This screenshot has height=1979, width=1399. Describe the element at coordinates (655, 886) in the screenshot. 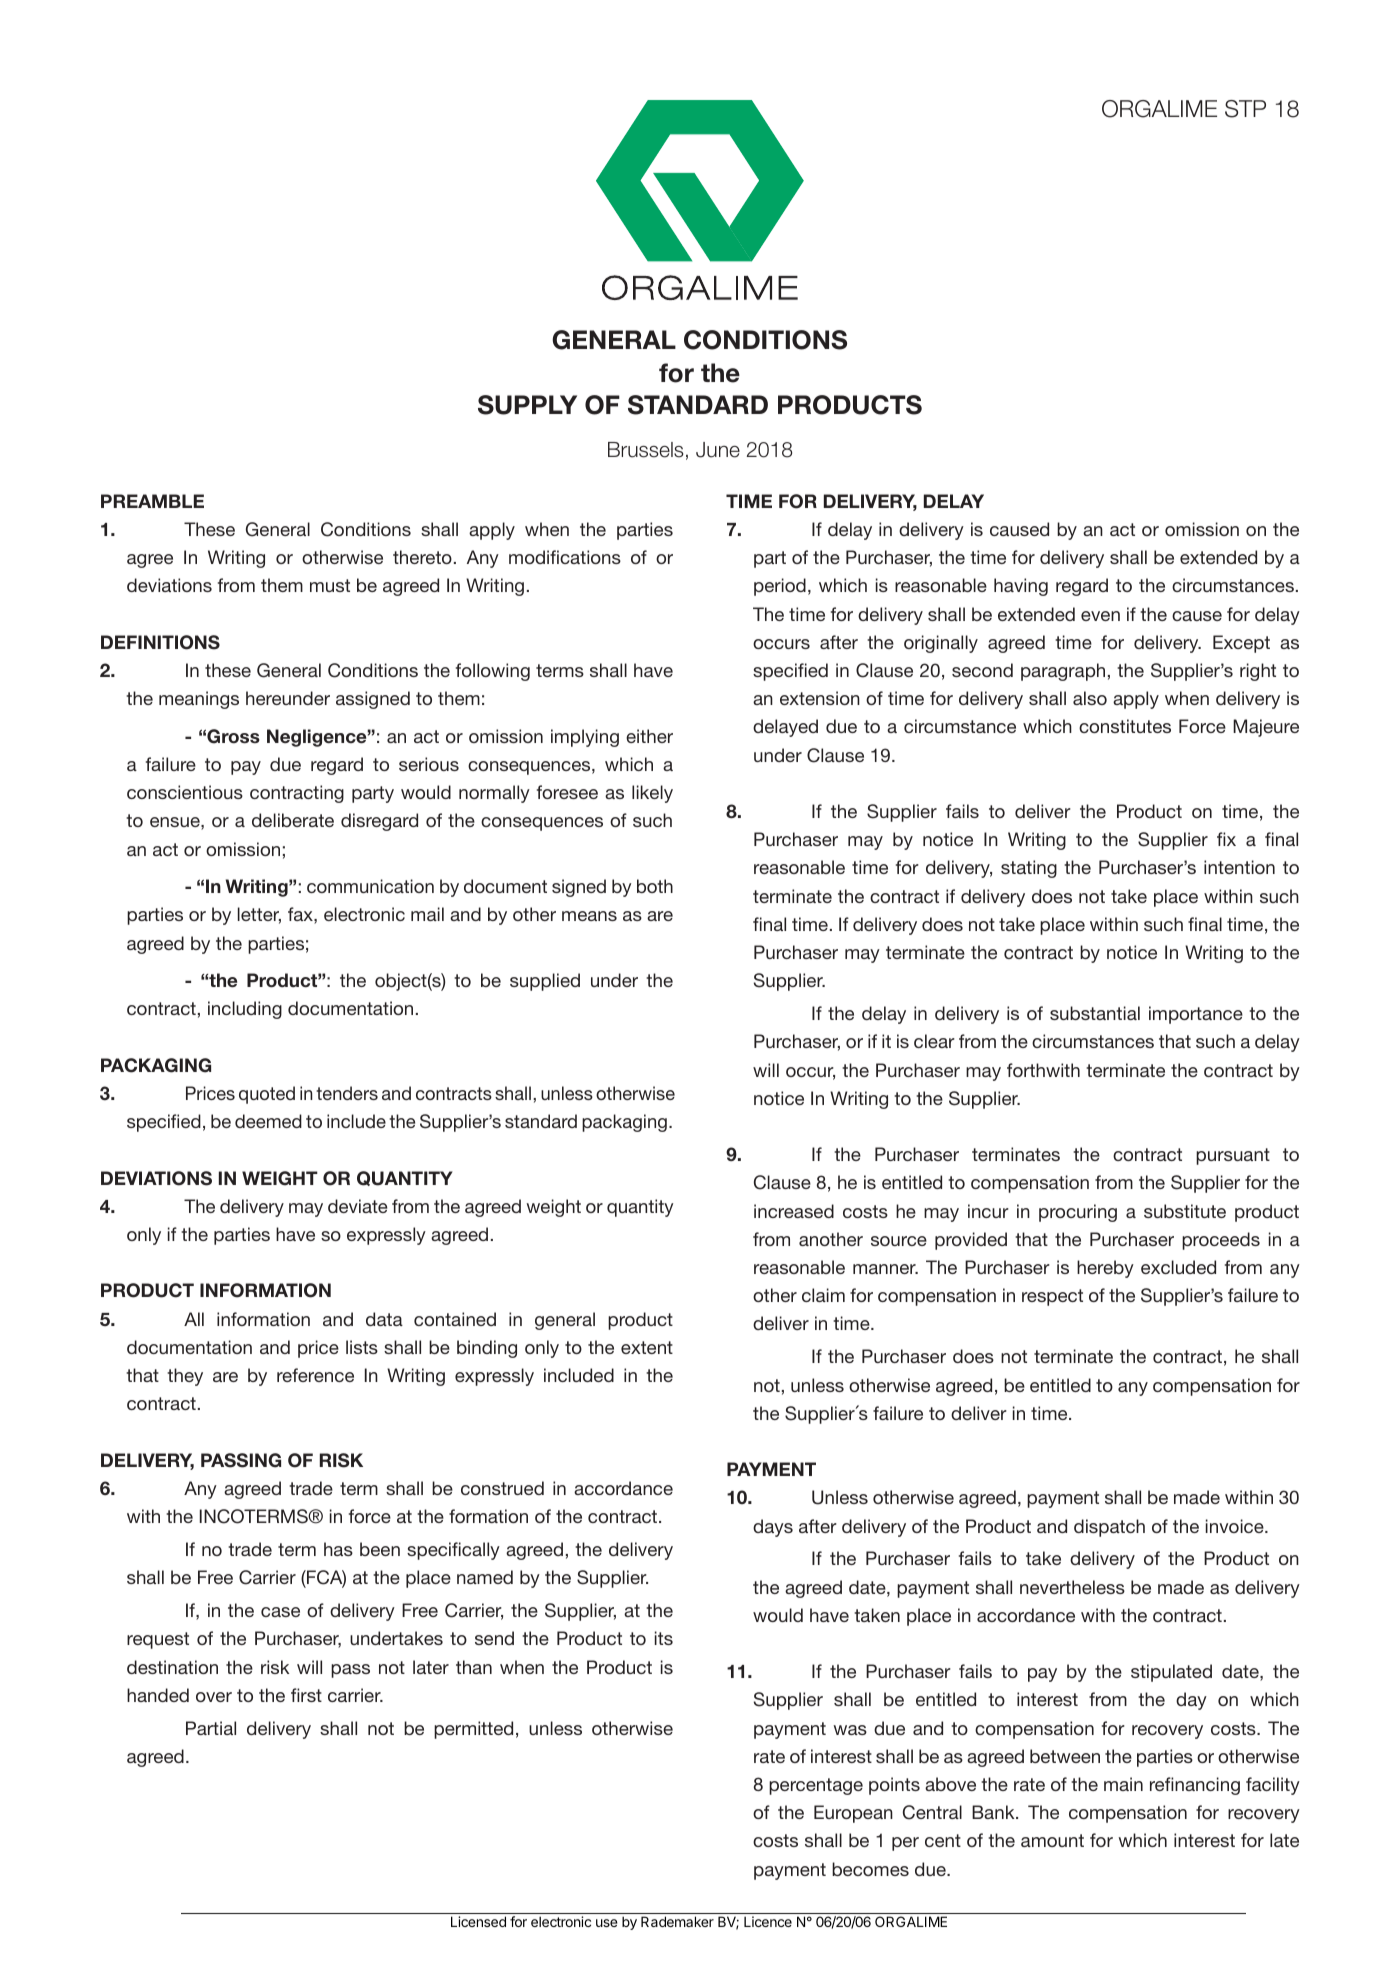

I see `both` at that location.
